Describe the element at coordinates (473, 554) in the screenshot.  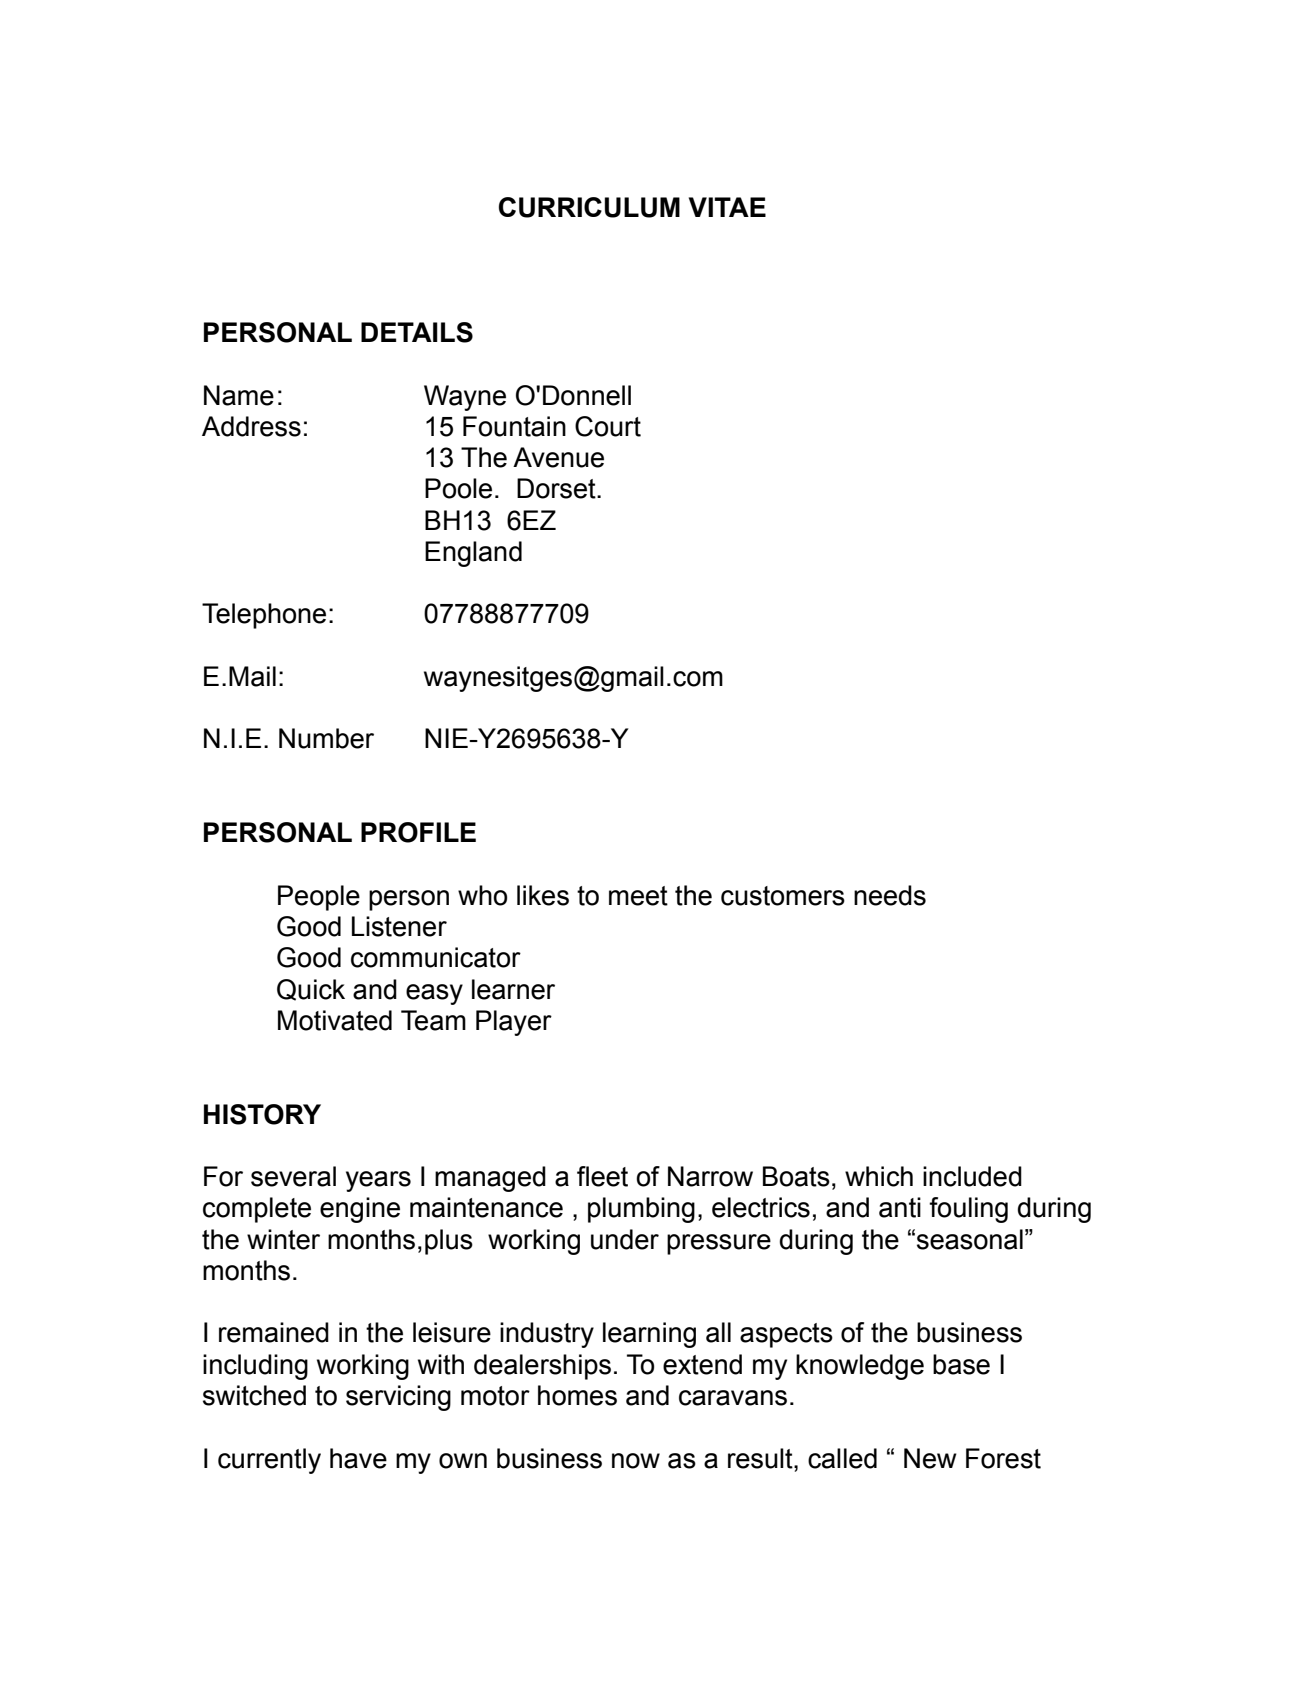
I see `England` at that location.
